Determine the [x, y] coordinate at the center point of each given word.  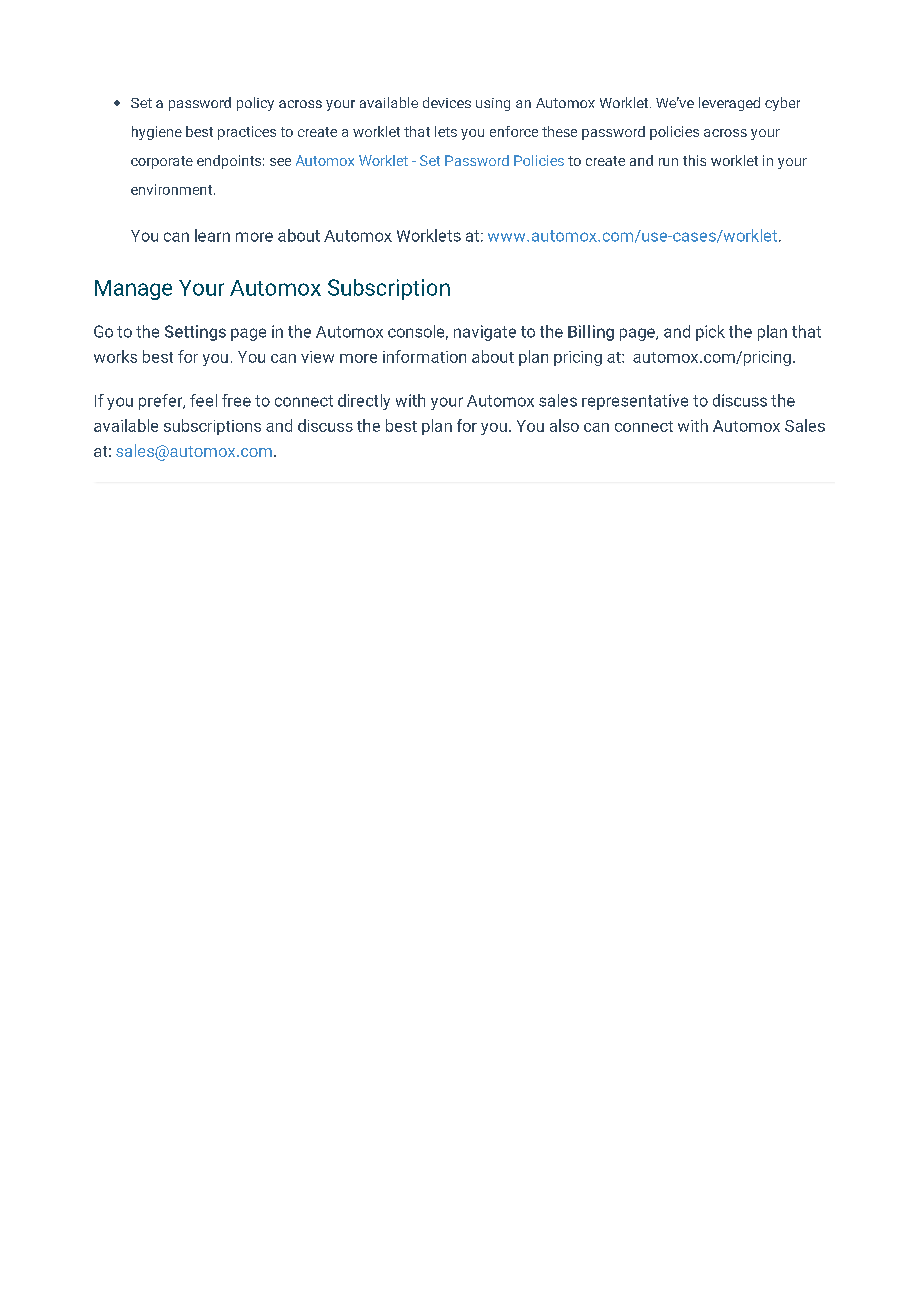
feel [203, 400]
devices [447, 102]
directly [364, 402]
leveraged [729, 104]
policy [255, 104]
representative [635, 402]
